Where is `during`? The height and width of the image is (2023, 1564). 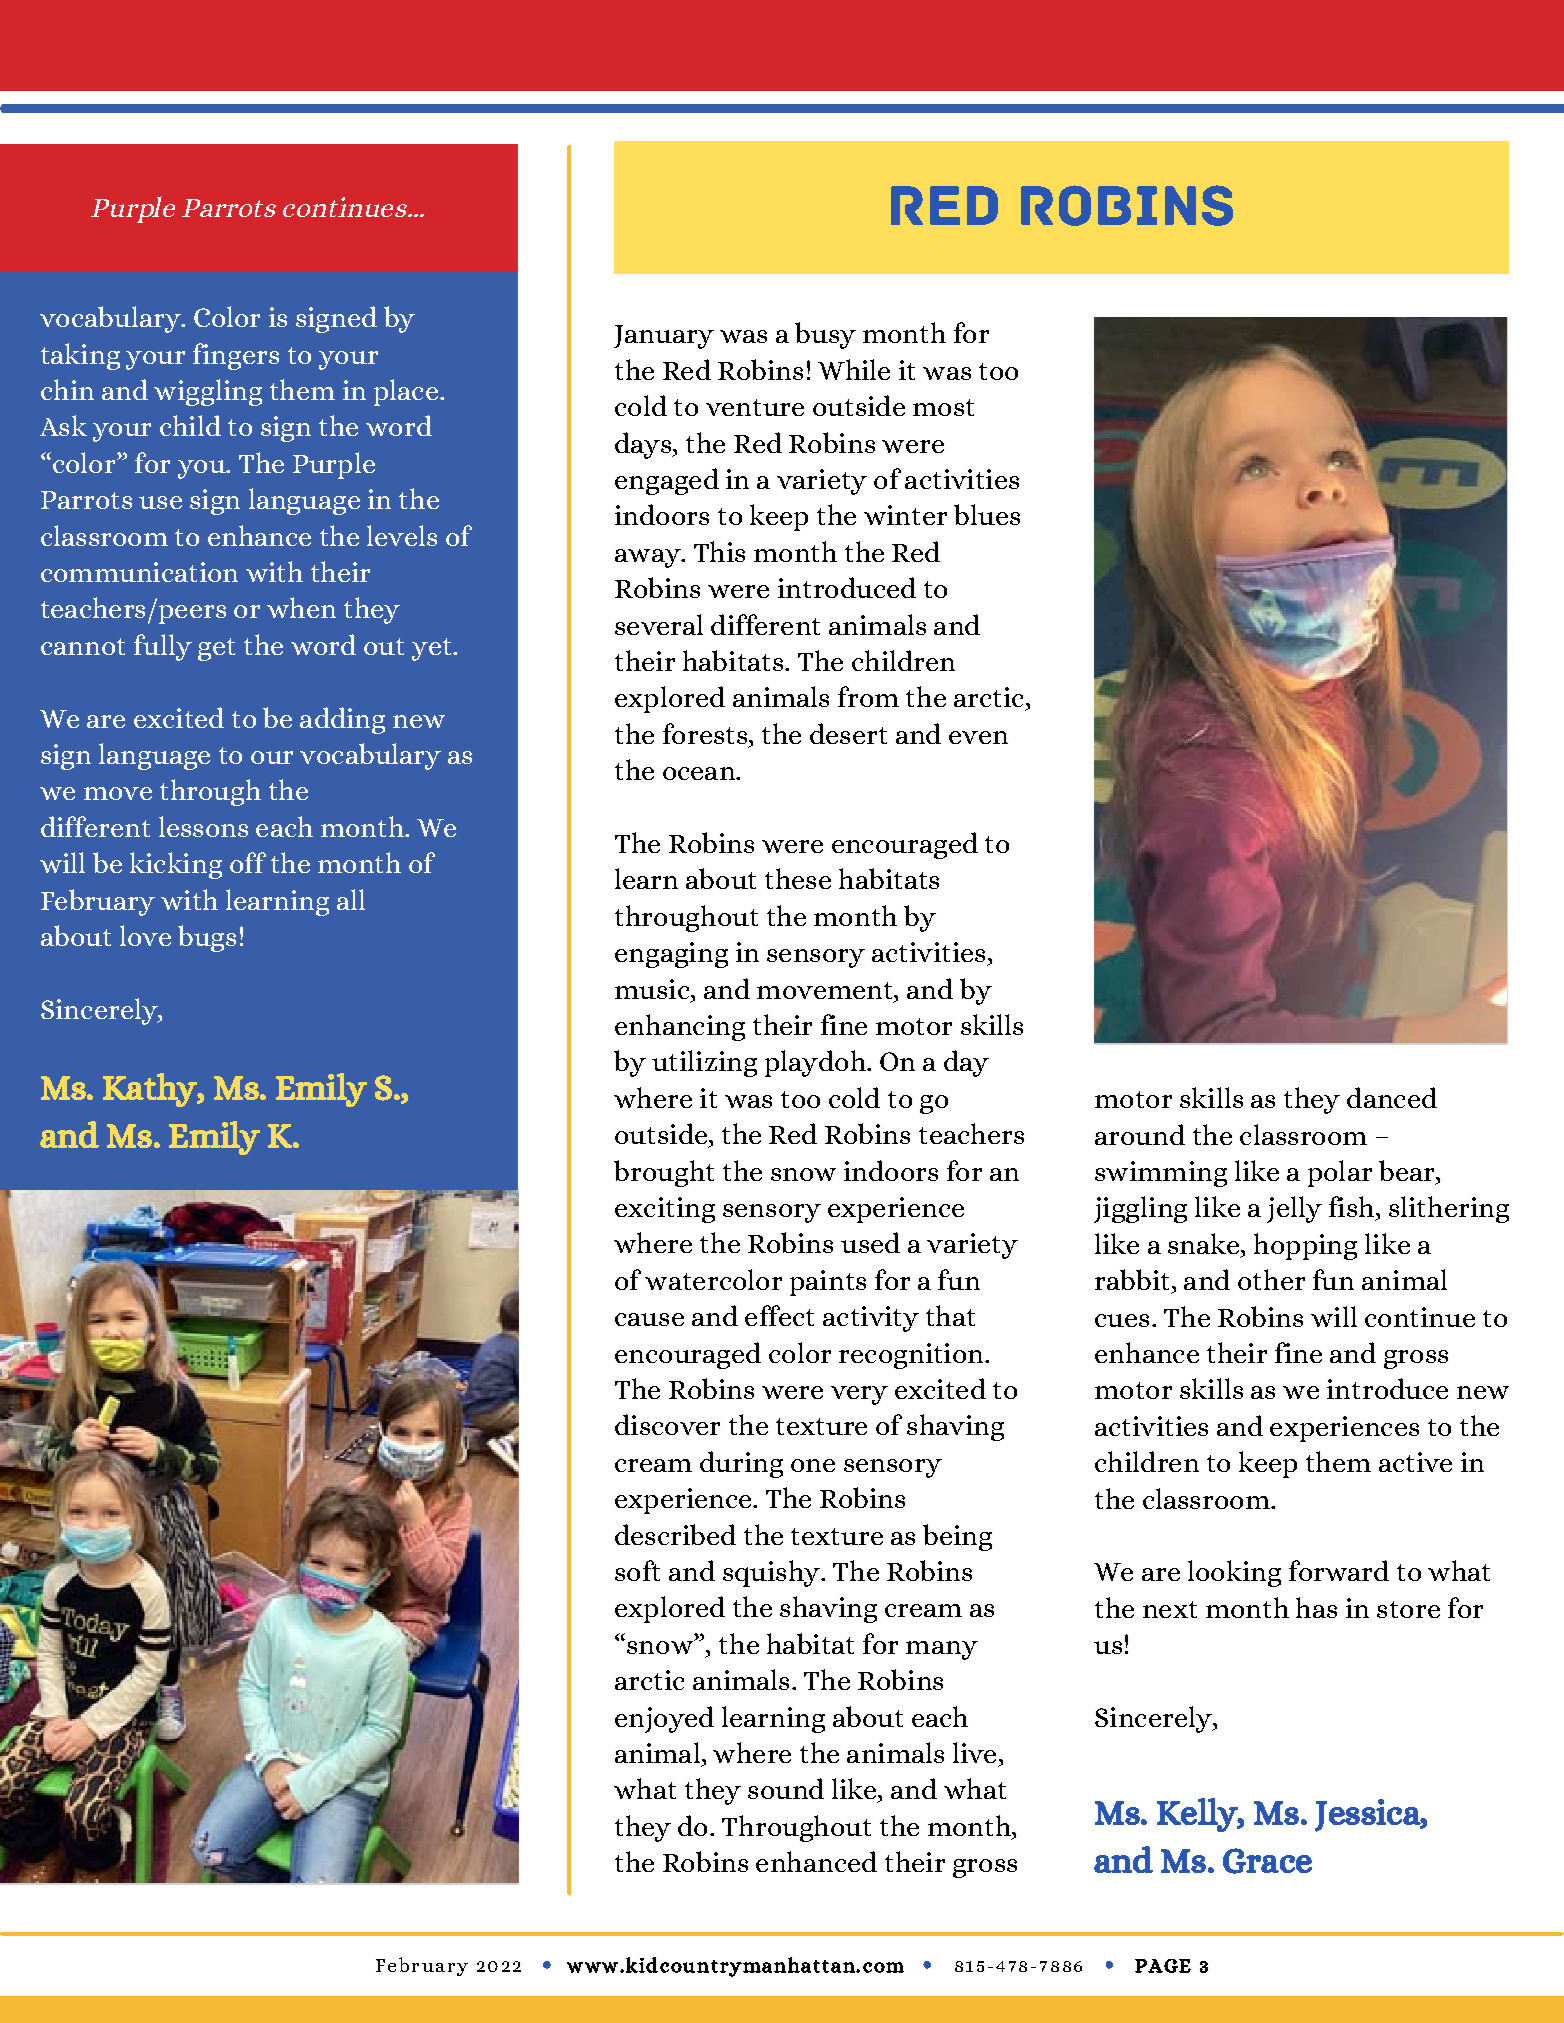
during is located at coordinates (741, 1464).
